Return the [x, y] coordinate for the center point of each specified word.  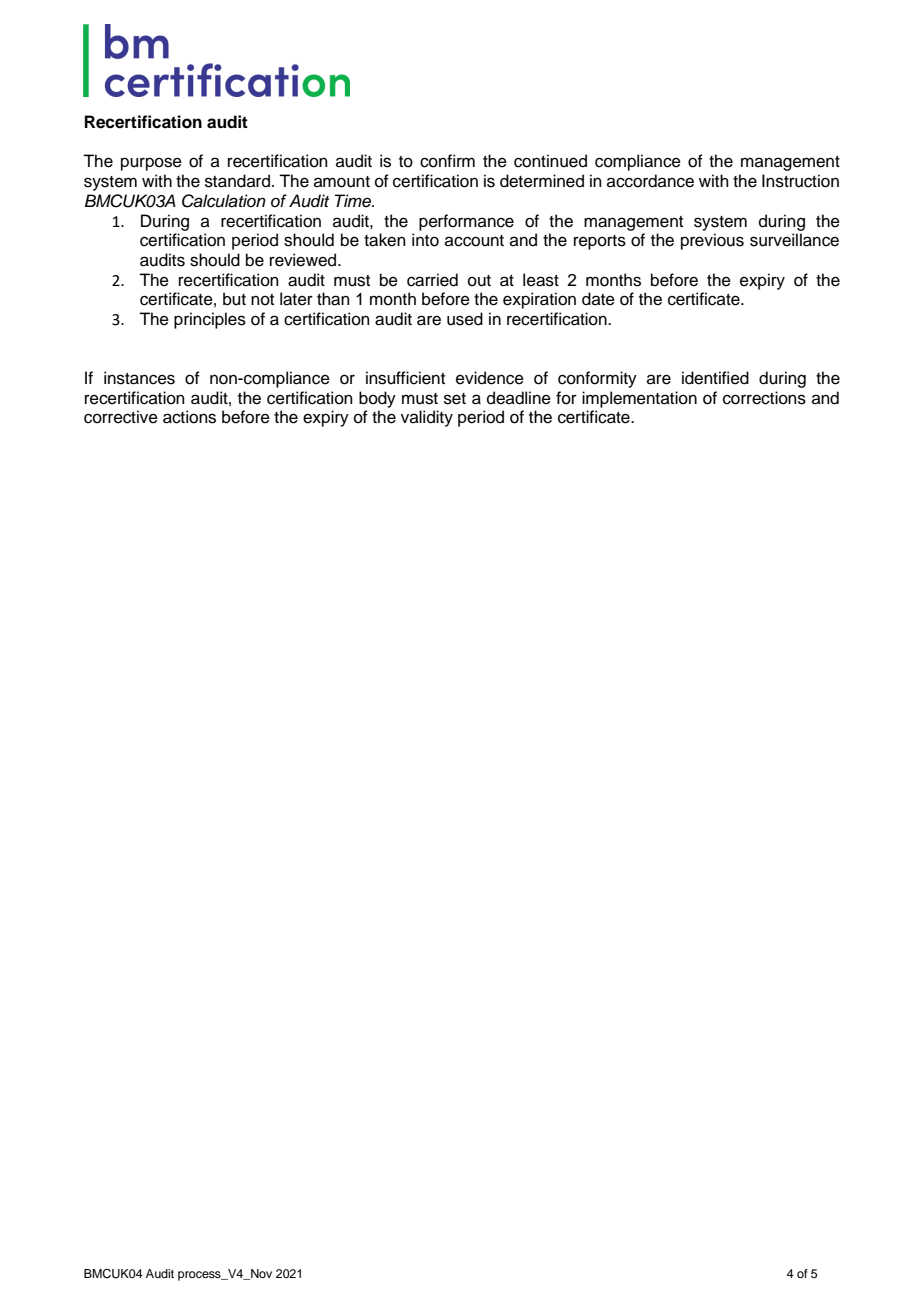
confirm [447, 161]
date [598, 299]
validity [427, 418]
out [479, 281]
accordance [650, 181]
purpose [151, 164]
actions [189, 417]
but [234, 299]
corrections [764, 398]
